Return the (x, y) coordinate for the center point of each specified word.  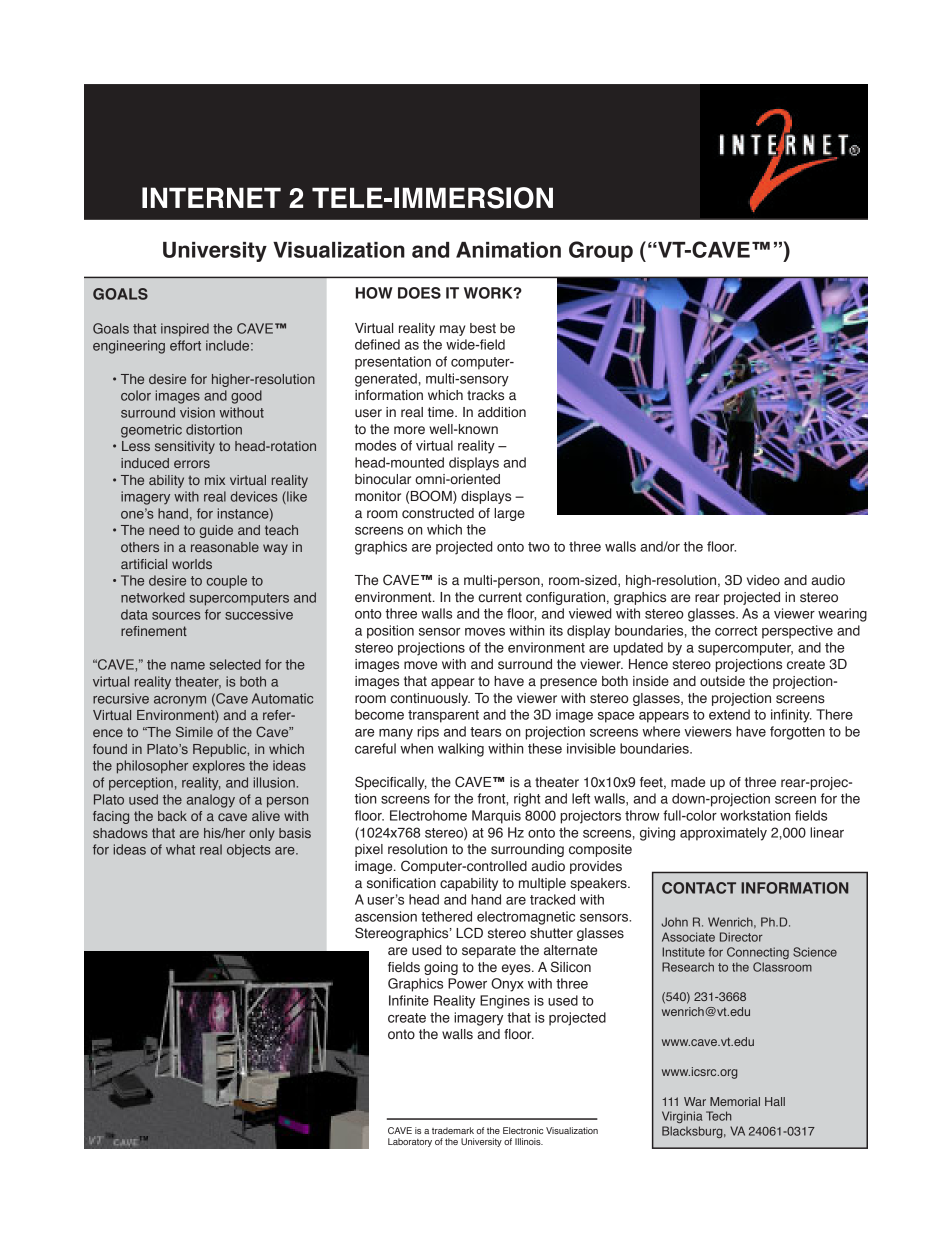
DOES (419, 293)
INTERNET (211, 197)
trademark (453, 1130)
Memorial (735, 1101)
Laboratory (410, 1142)
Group (601, 251)
